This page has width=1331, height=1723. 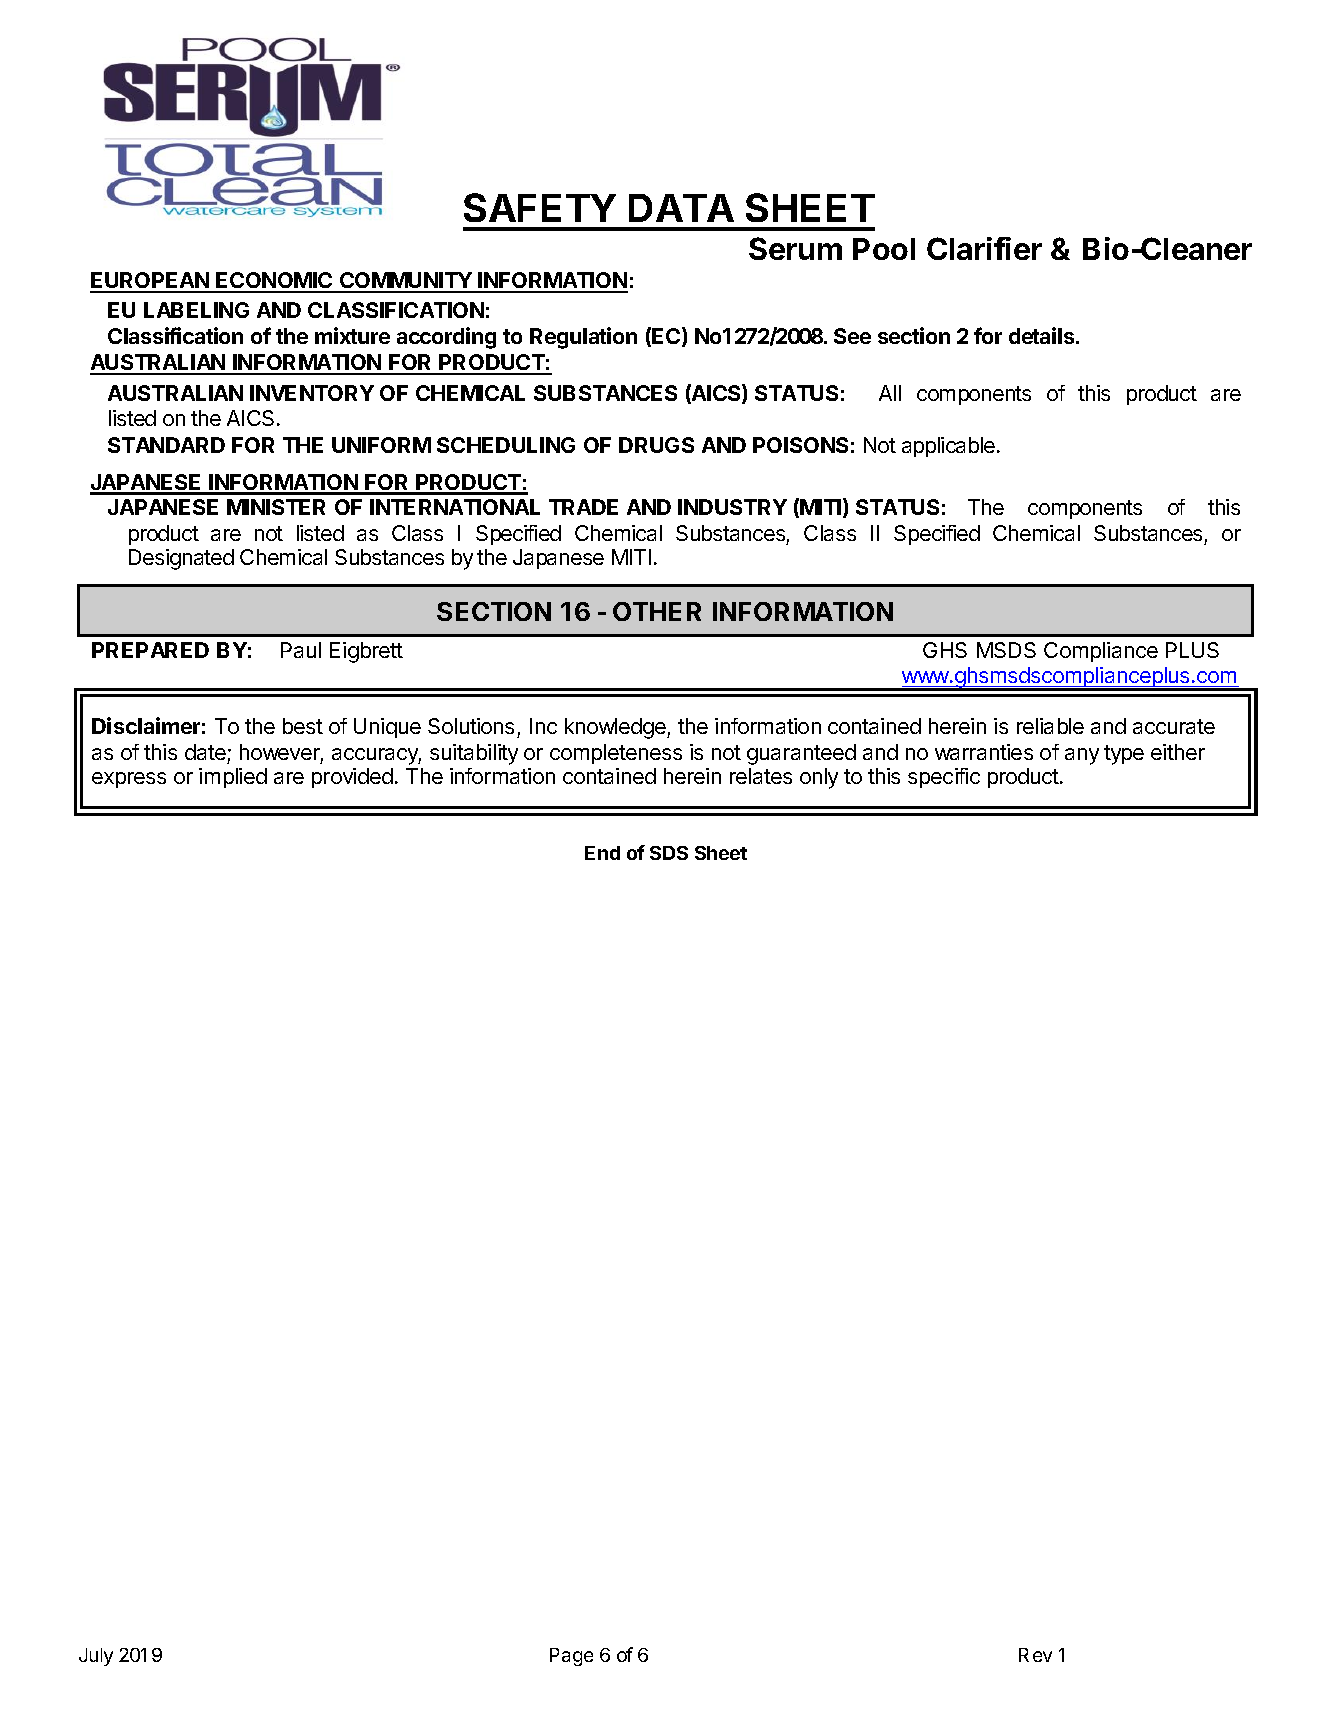 What do you see at coordinates (96, 1657) in the page?
I see `July` at bounding box center [96, 1657].
